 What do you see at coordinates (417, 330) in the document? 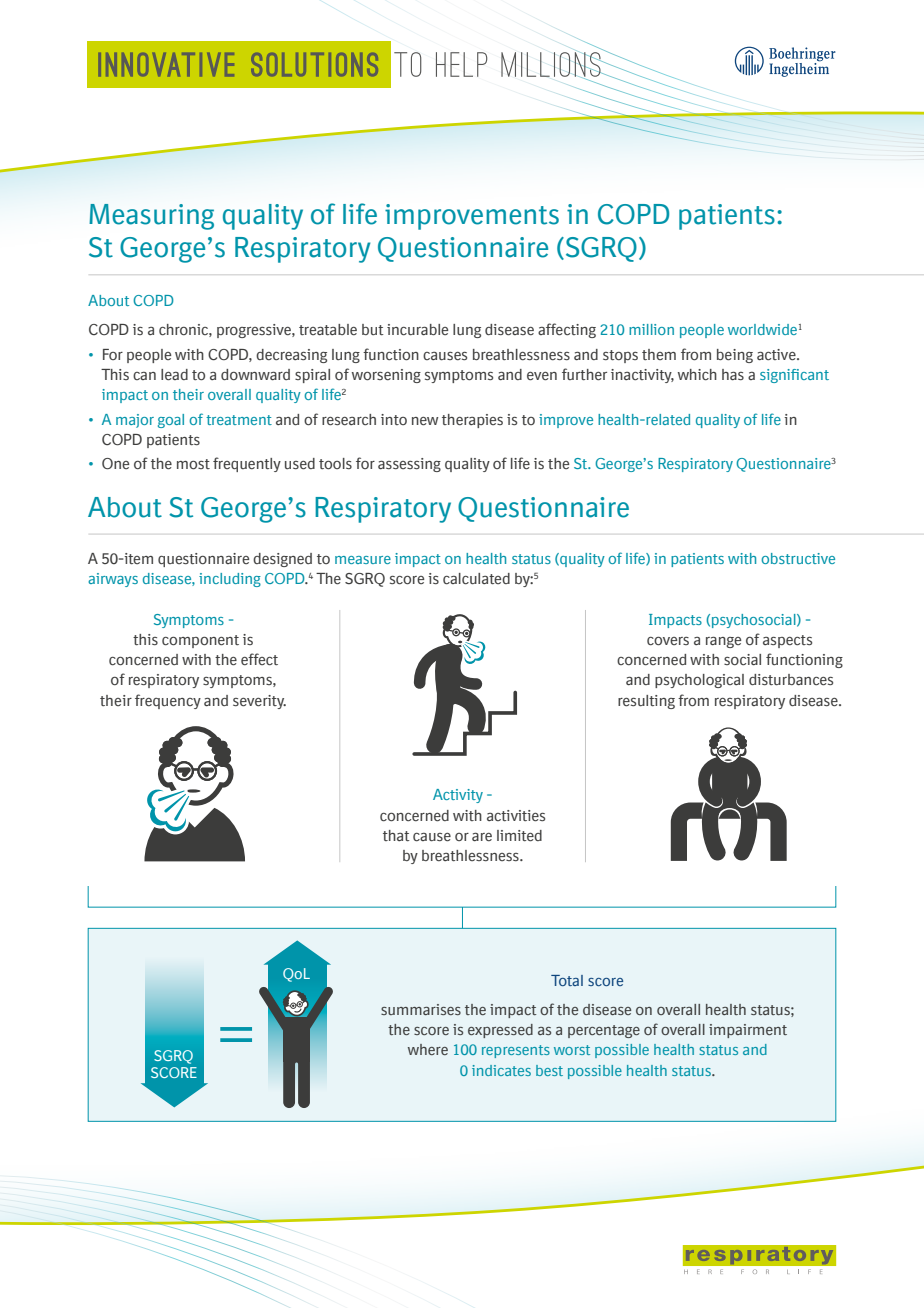
I see `incurable` at bounding box center [417, 330].
